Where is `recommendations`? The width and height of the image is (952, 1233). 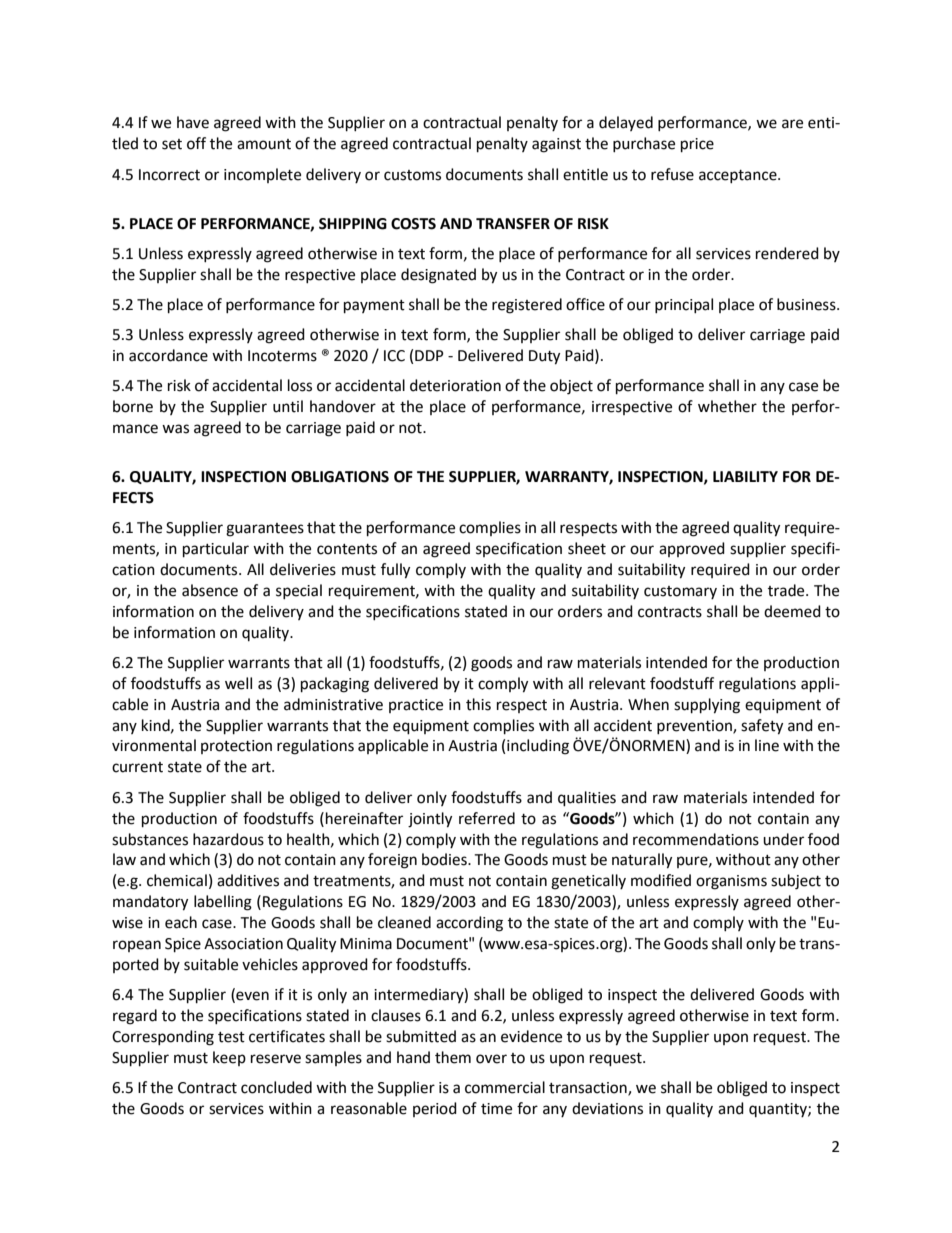 recommendations is located at coordinates (696, 839).
